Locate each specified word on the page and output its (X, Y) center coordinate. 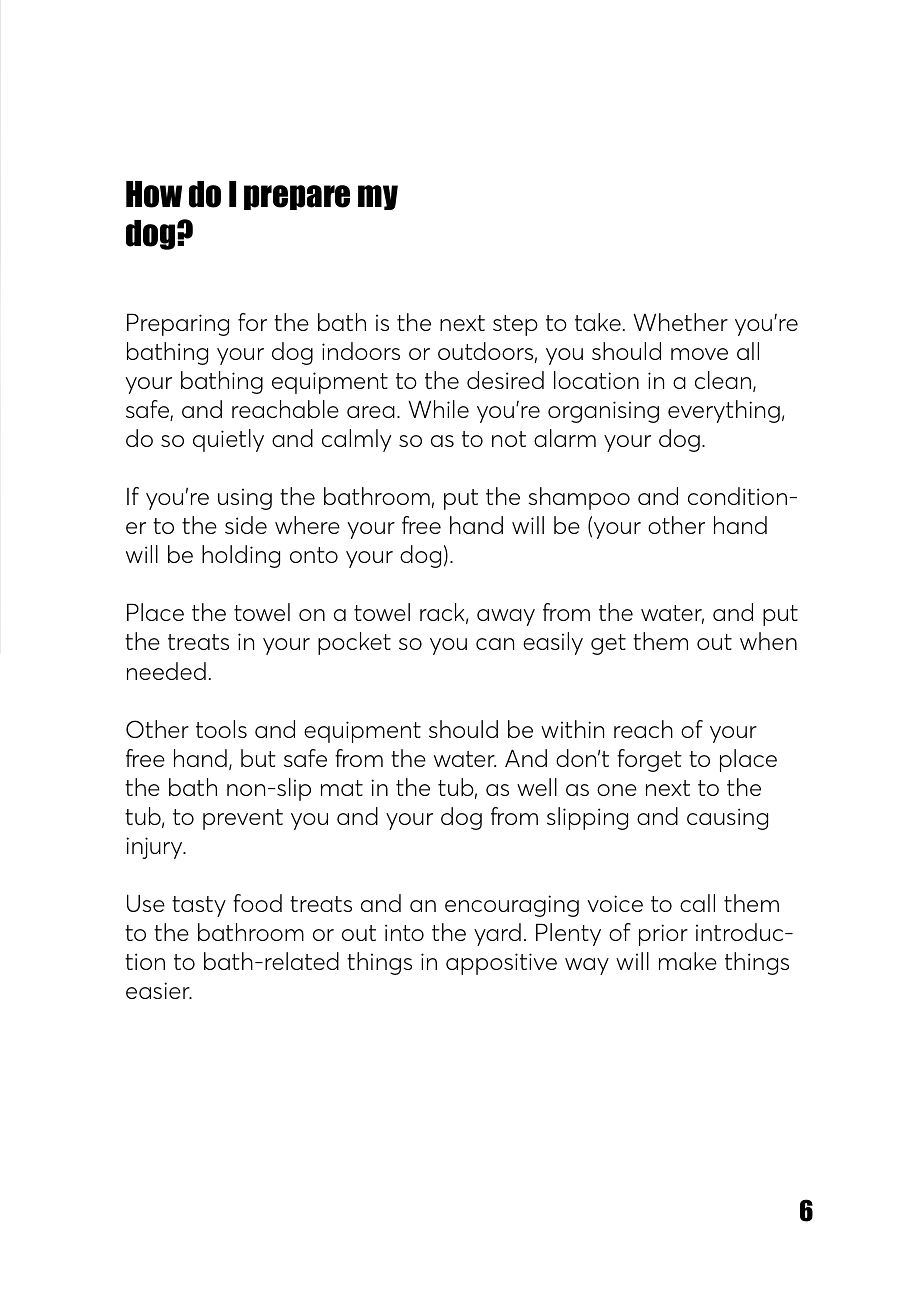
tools (221, 729)
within (572, 729)
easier (159, 990)
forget (649, 760)
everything (724, 411)
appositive (501, 964)
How (154, 194)
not (509, 439)
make (688, 961)
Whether (680, 322)
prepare (297, 197)
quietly (228, 440)
